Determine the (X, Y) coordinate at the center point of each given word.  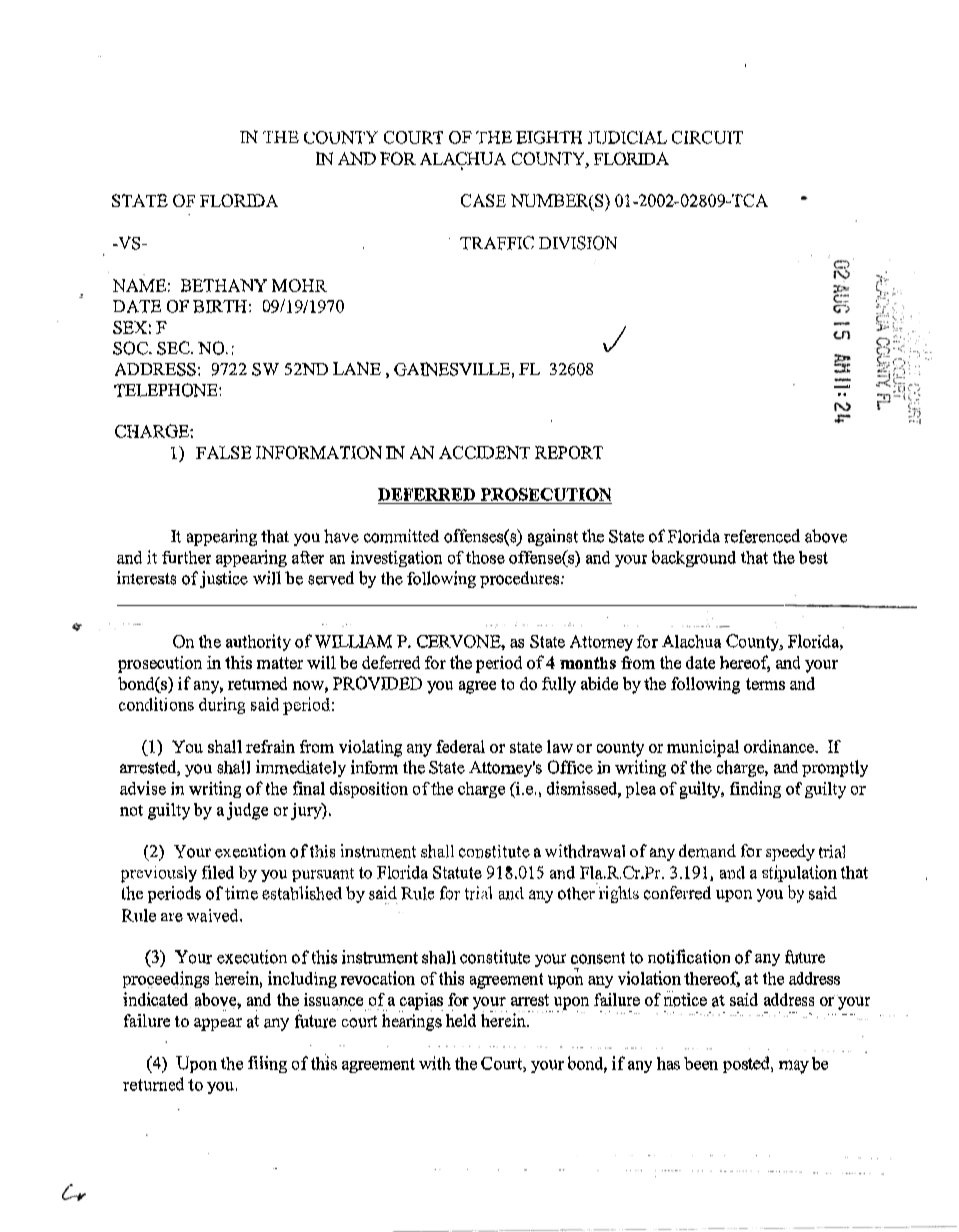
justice (224, 579)
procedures (521, 579)
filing (267, 1064)
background (694, 558)
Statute (457, 872)
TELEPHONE (167, 390)
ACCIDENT (484, 452)
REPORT (569, 452)
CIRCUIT (707, 137)
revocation (378, 978)
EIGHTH (549, 137)
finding (755, 789)
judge (247, 811)
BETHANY (224, 285)
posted (747, 1064)
